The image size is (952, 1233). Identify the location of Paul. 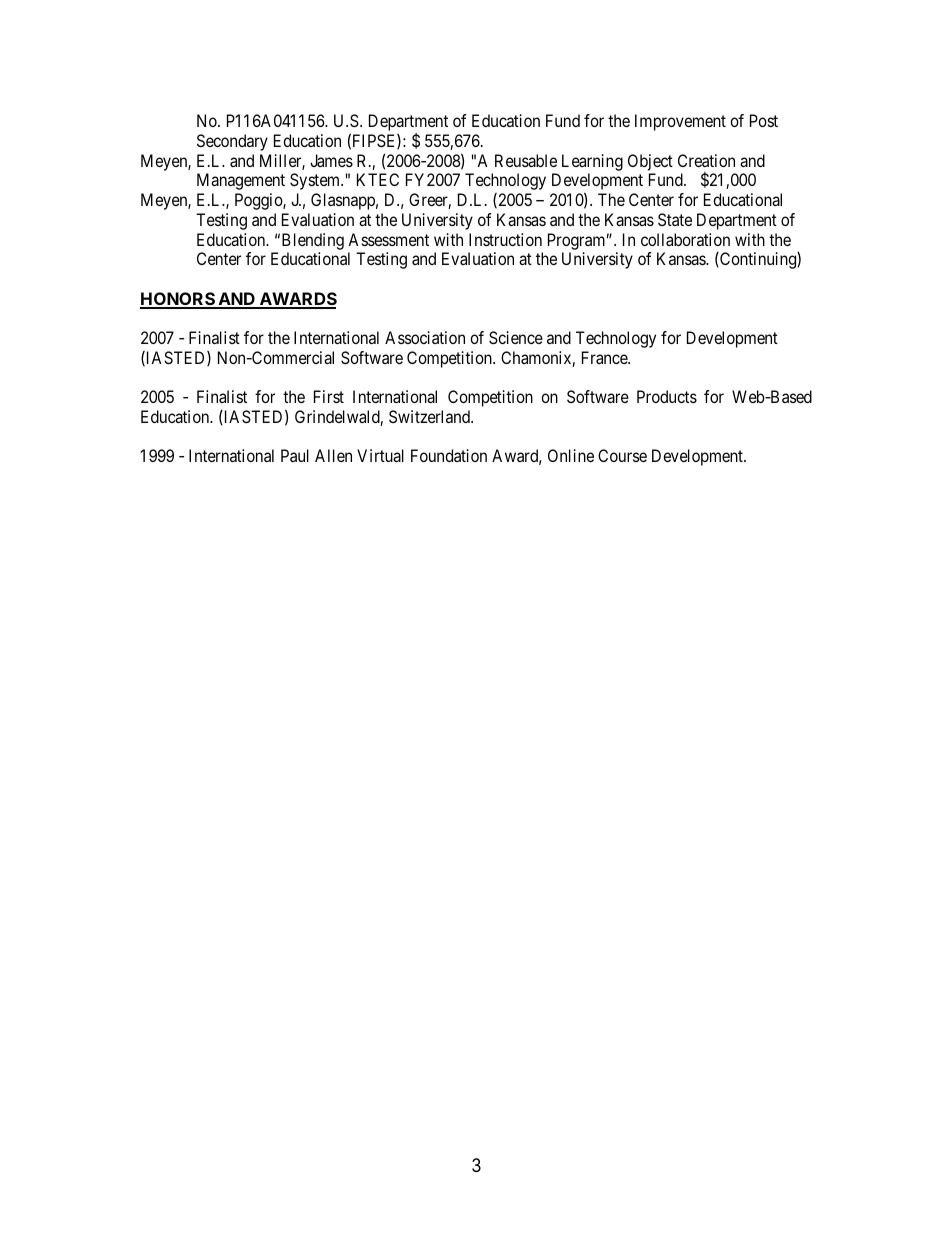
(295, 455).
